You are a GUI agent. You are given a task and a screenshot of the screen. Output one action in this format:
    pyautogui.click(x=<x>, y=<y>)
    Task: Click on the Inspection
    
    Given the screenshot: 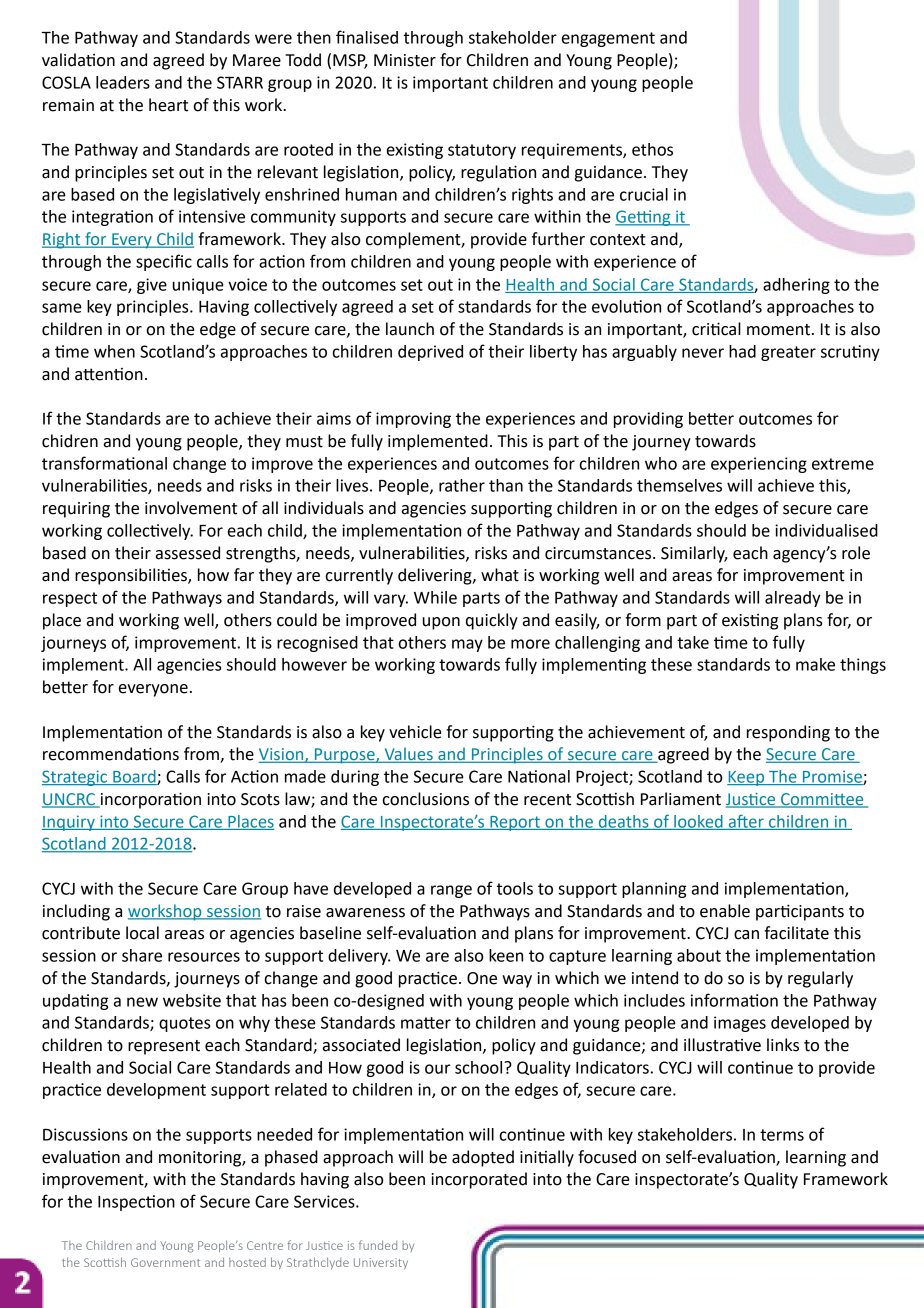 What is the action you would take?
    pyautogui.click(x=136, y=1203)
